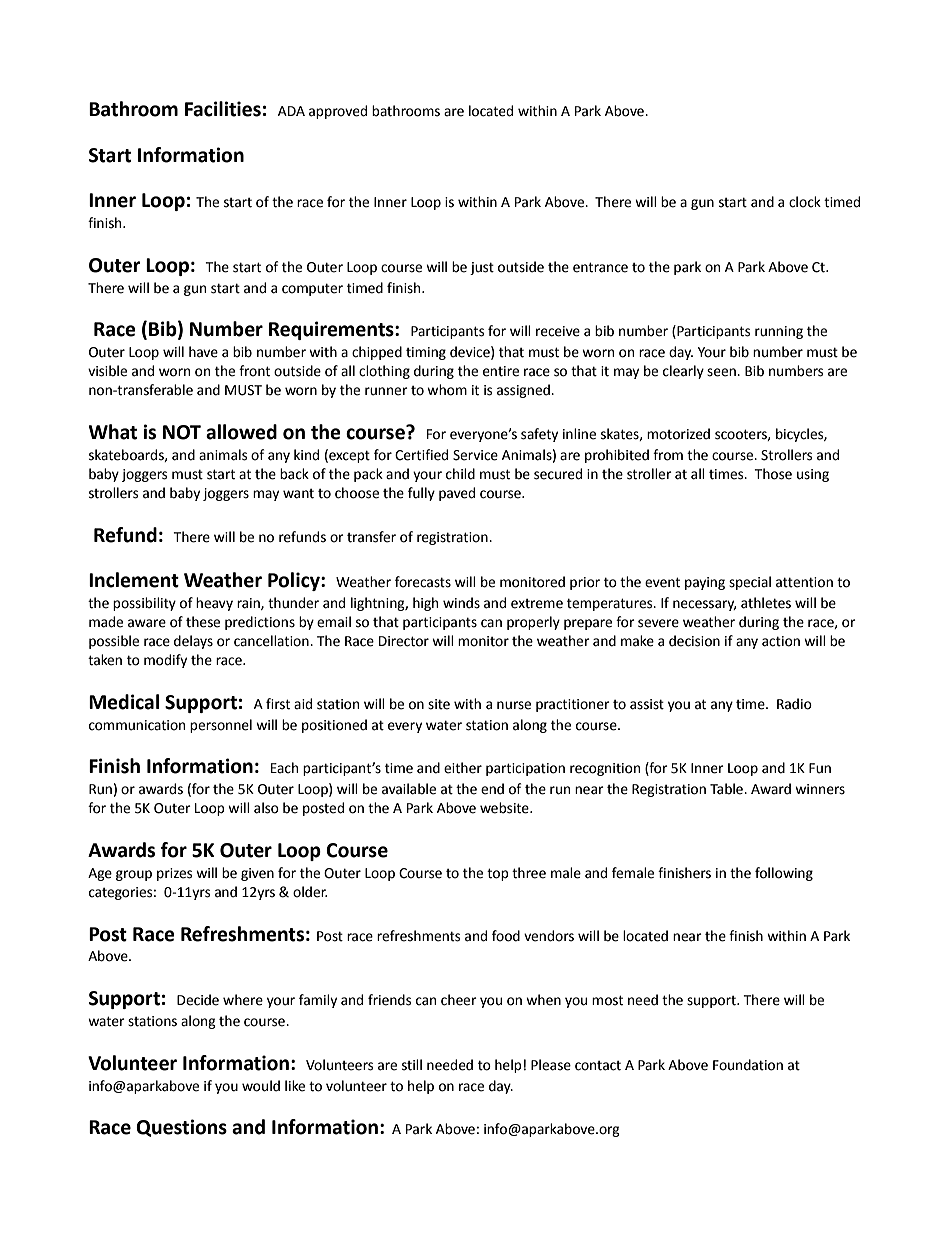  What do you see at coordinates (181, 1128) in the screenshot?
I see `Questions` at bounding box center [181, 1128].
